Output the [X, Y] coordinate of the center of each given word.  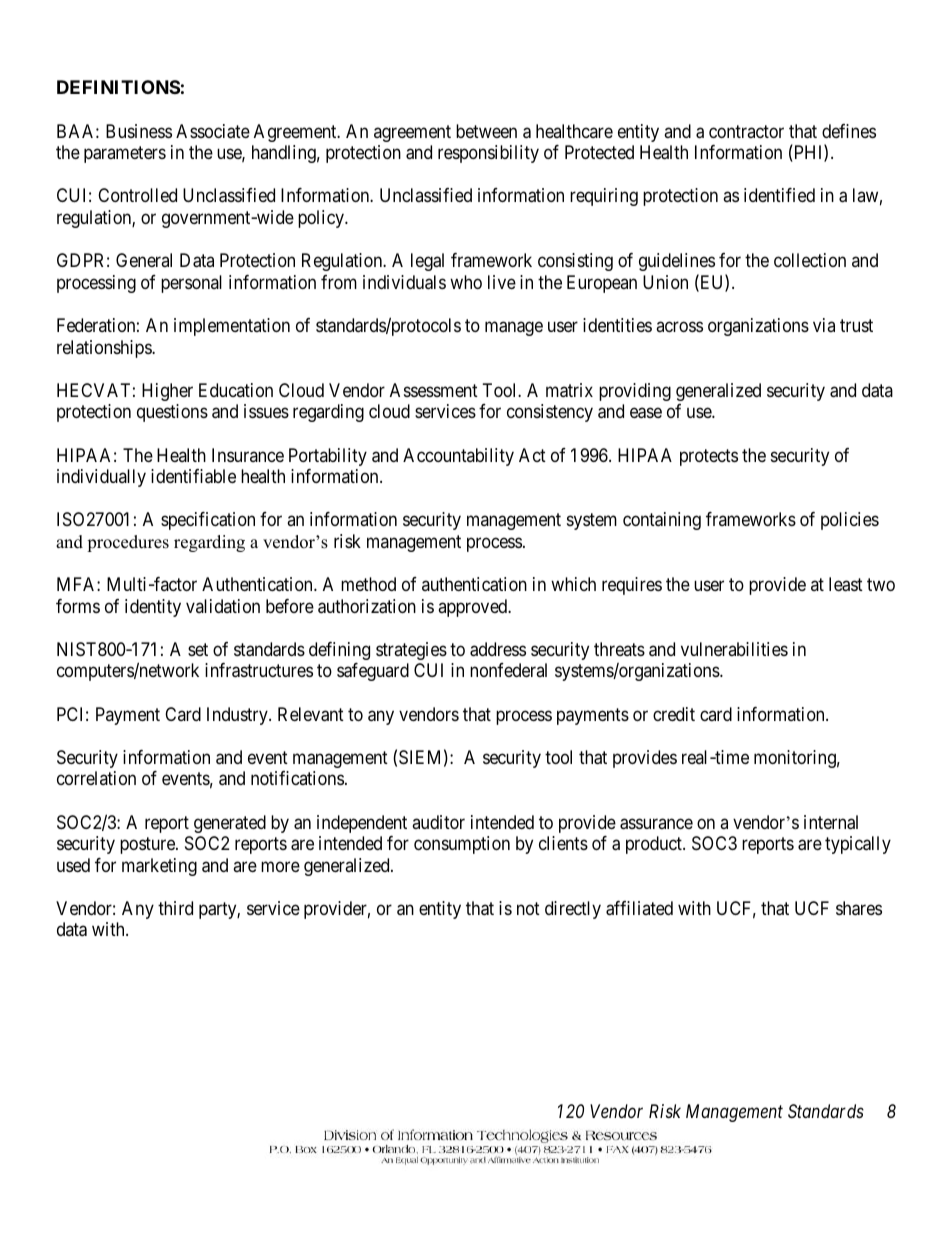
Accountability [458, 457]
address [498, 649]
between [486, 131]
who [466, 282]
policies [850, 521]
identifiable [193, 476]
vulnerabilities [734, 649]
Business [139, 131]
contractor [746, 131]
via [824, 325]
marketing [159, 867]
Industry [238, 716]
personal [191, 284]
